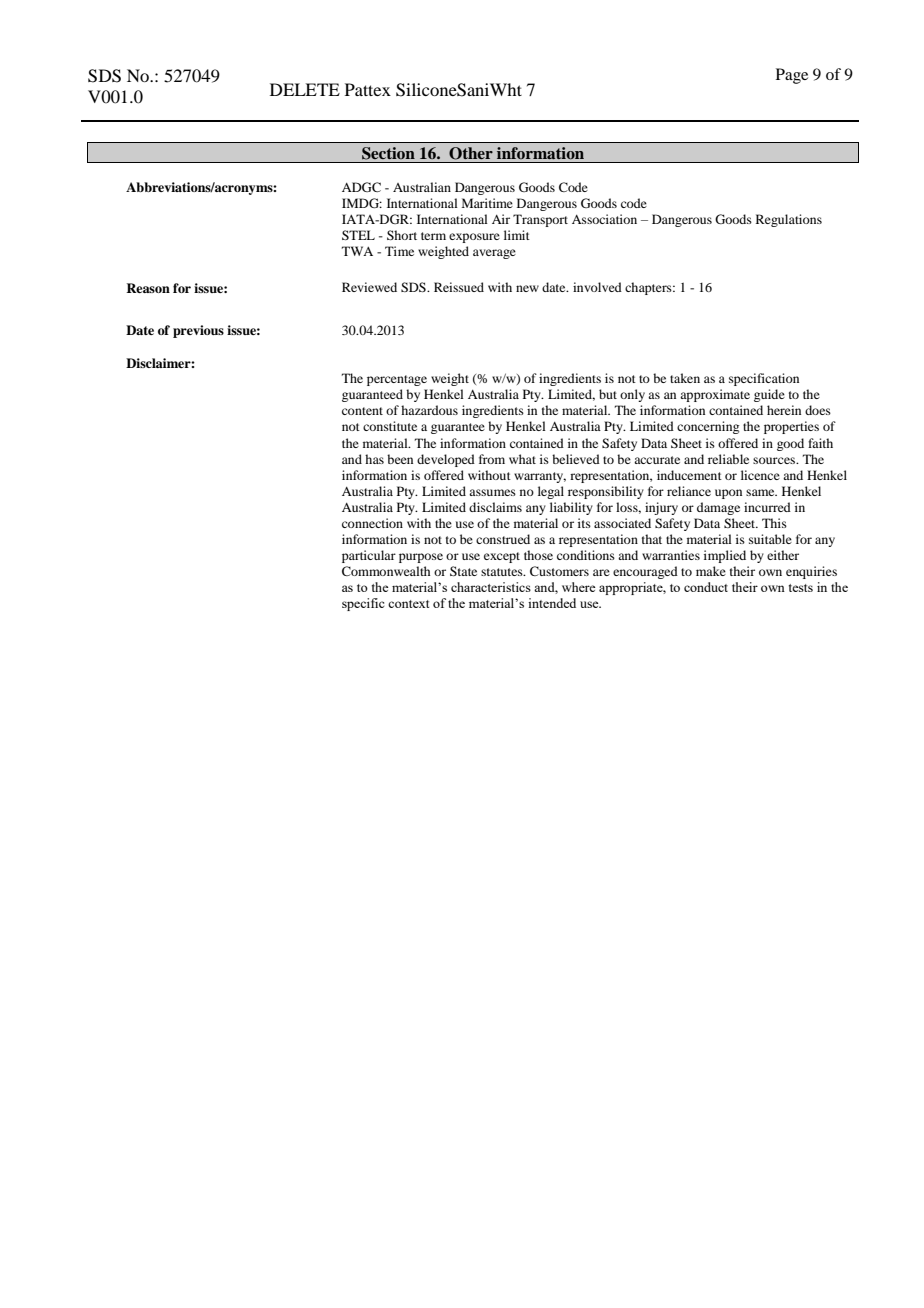  I want to click on taken, so click(685, 378).
